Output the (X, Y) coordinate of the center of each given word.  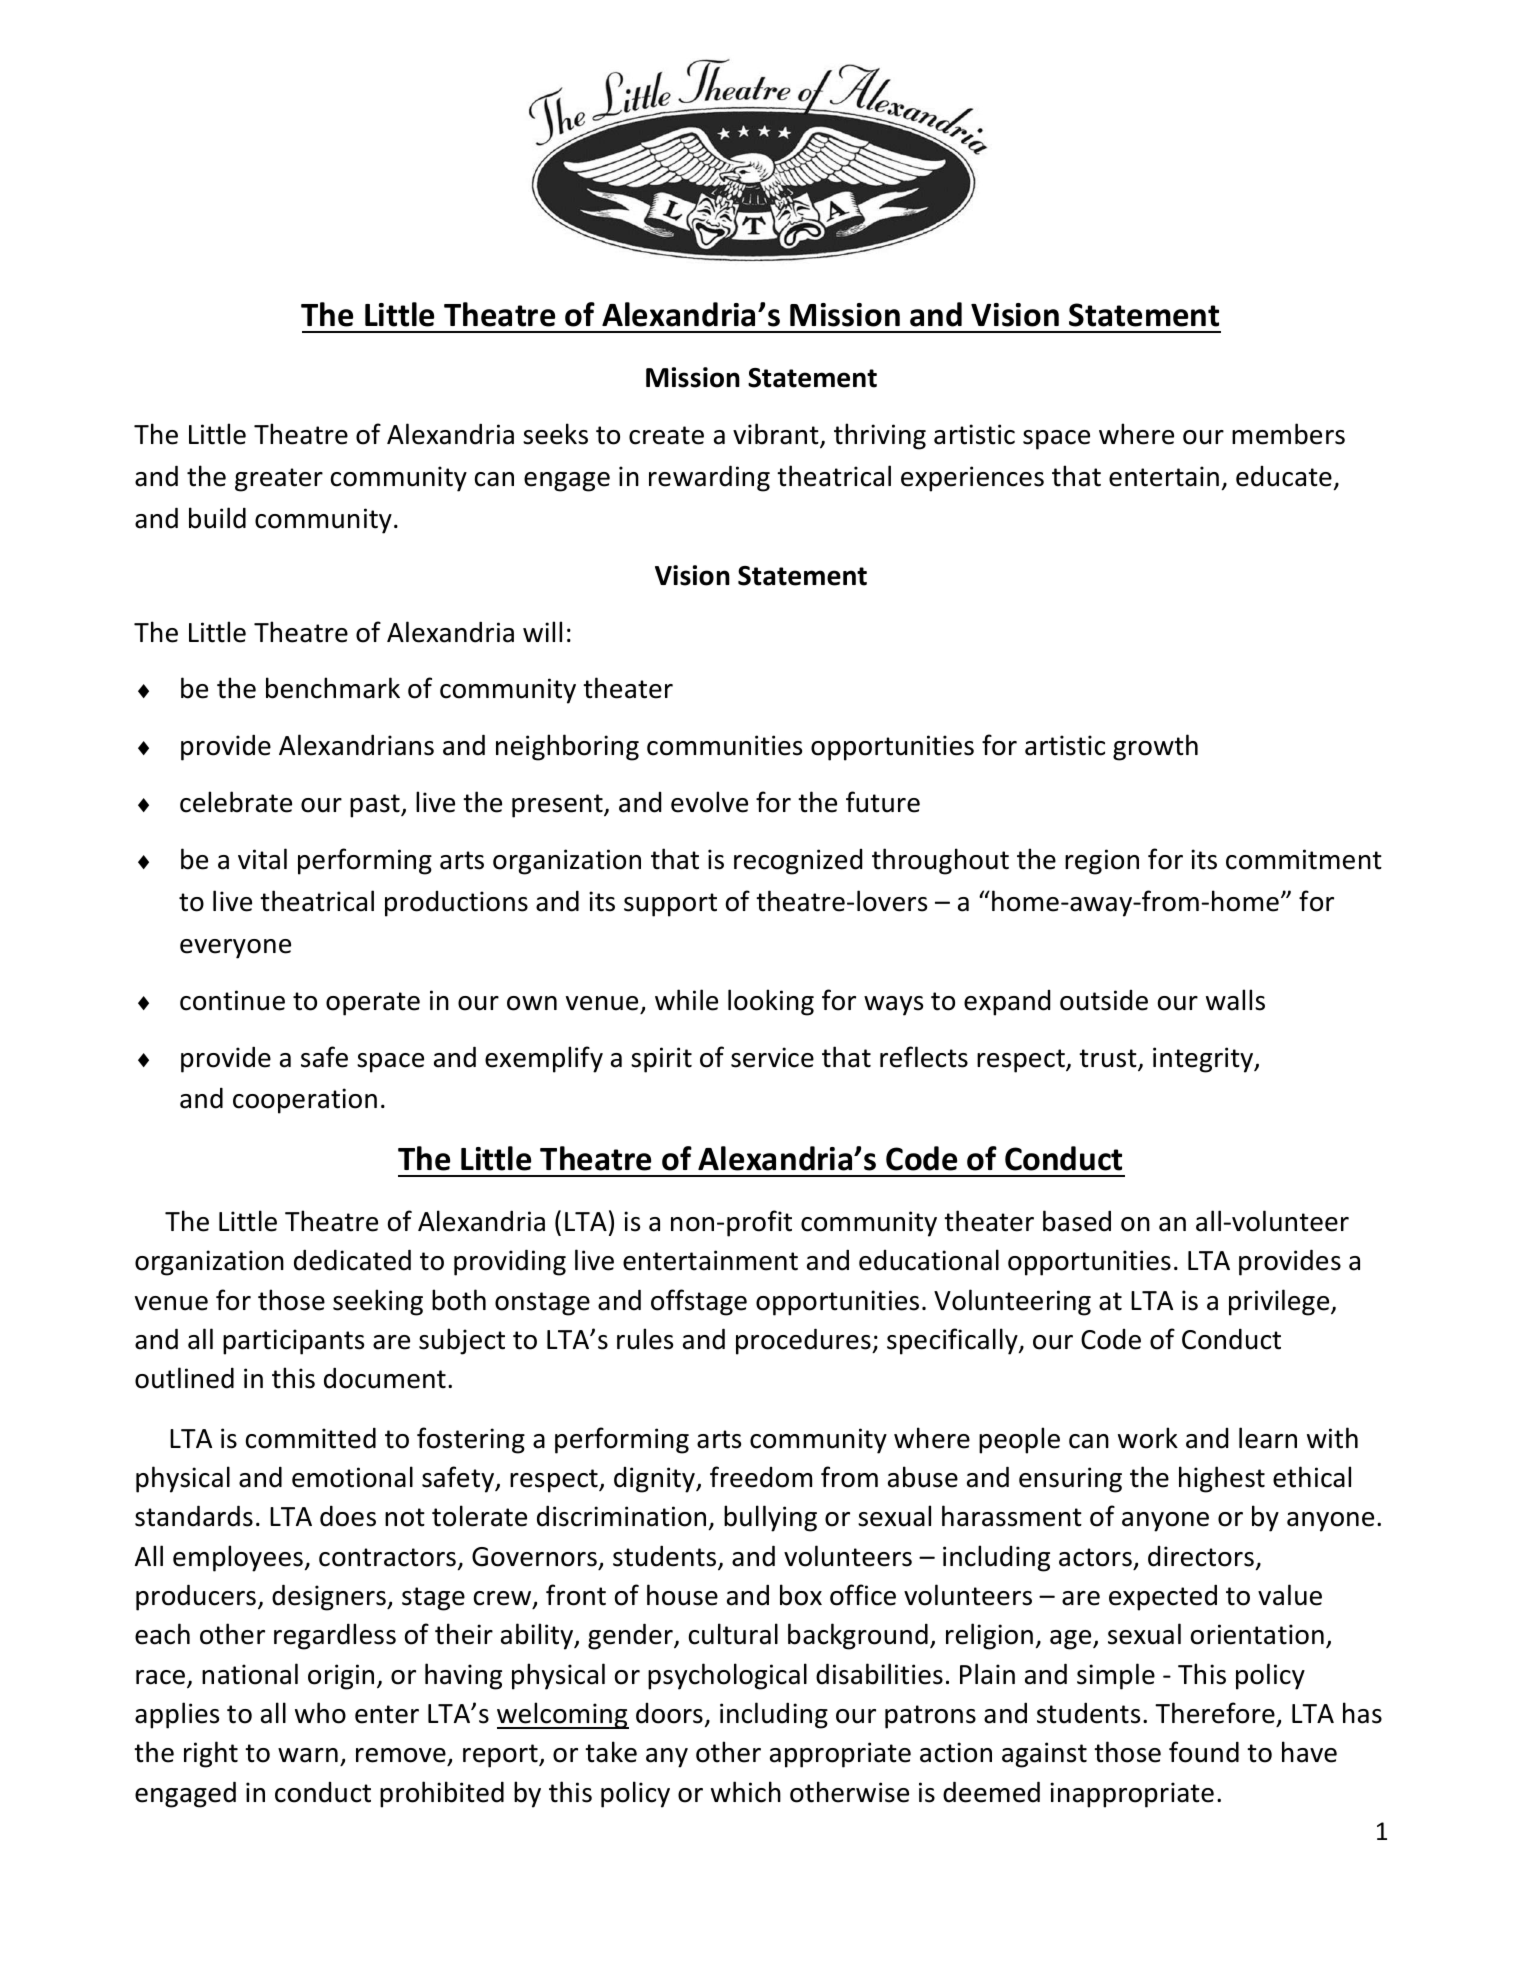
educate (1284, 476)
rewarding (709, 478)
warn (308, 1755)
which (746, 1792)
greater (279, 480)
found (1204, 1752)
